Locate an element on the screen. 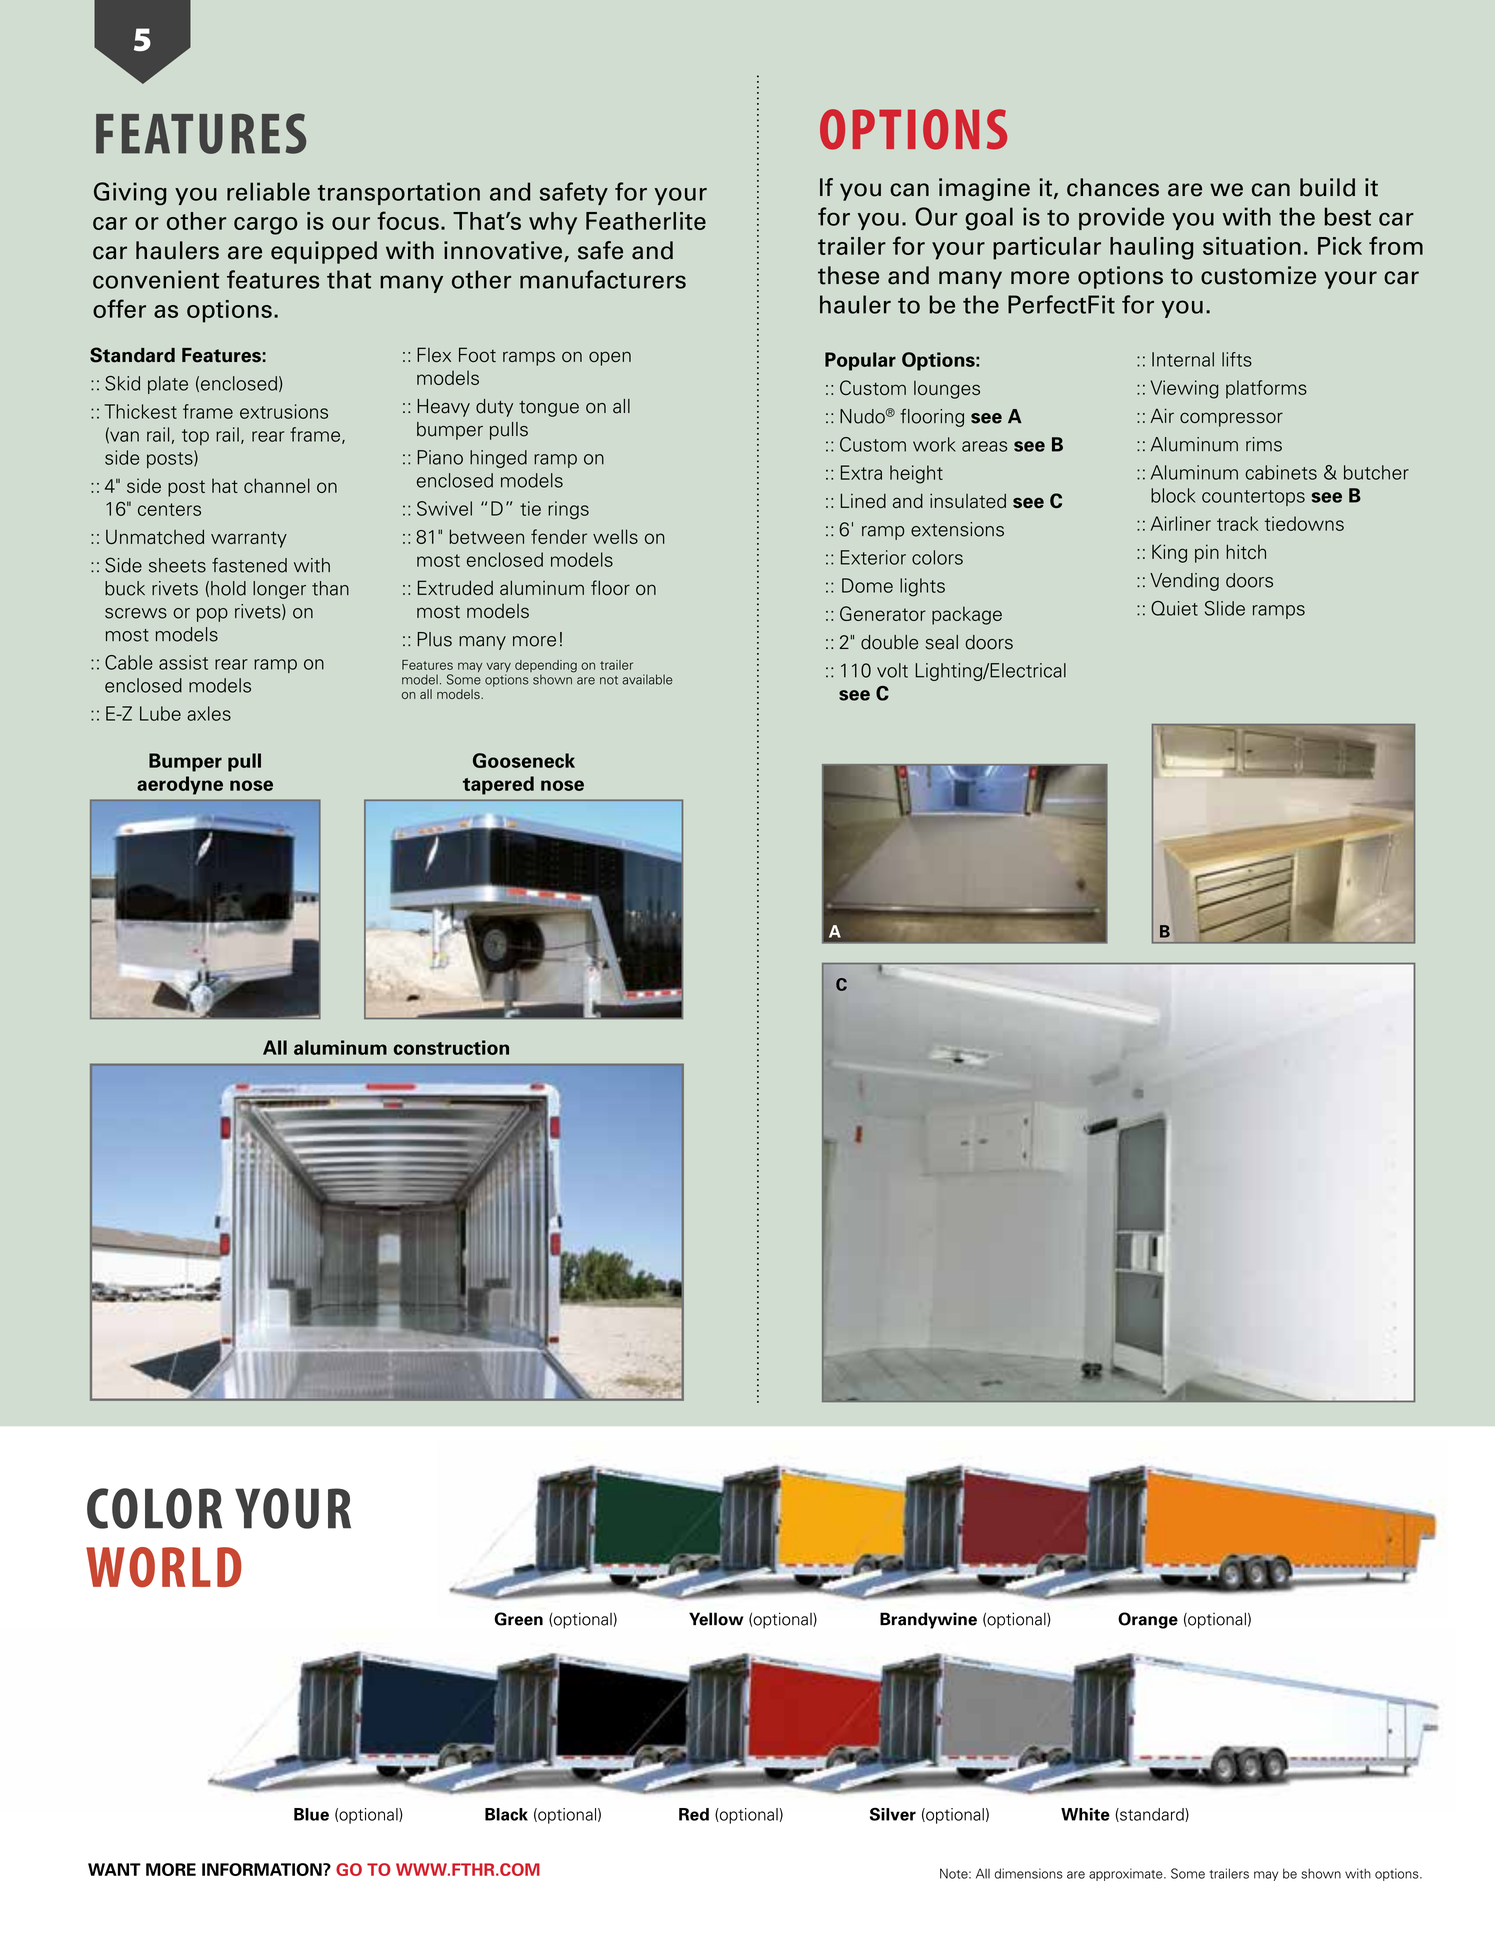 The width and height of the screenshot is (1495, 1935). cargo is located at coordinates (265, 226).
